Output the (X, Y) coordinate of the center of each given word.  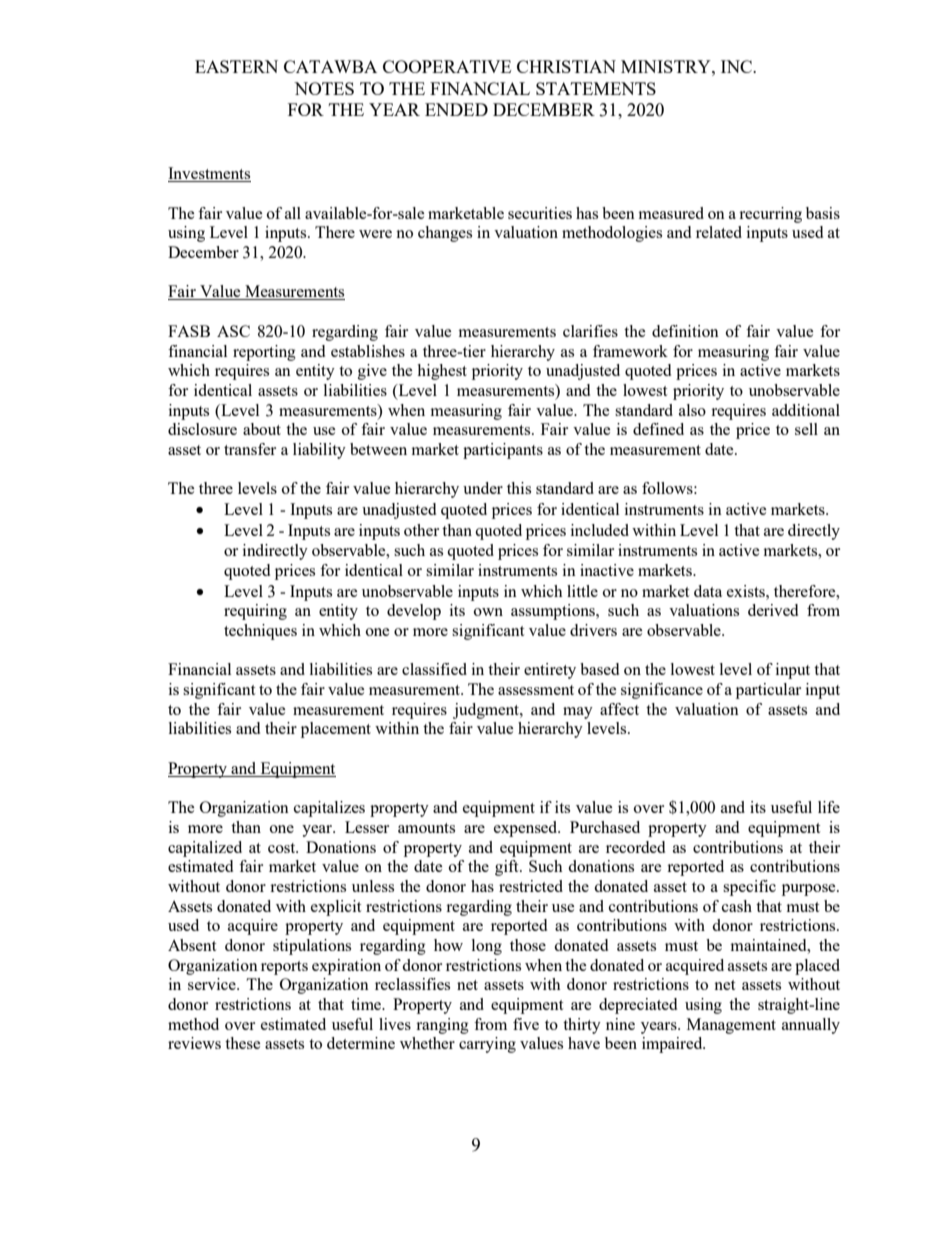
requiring (255, 612)
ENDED (456, 109)
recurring (770, 215)
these (243, 1043)
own (488, 612)
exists (747, 591)
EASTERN (236, 66)
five (526, 1024)
